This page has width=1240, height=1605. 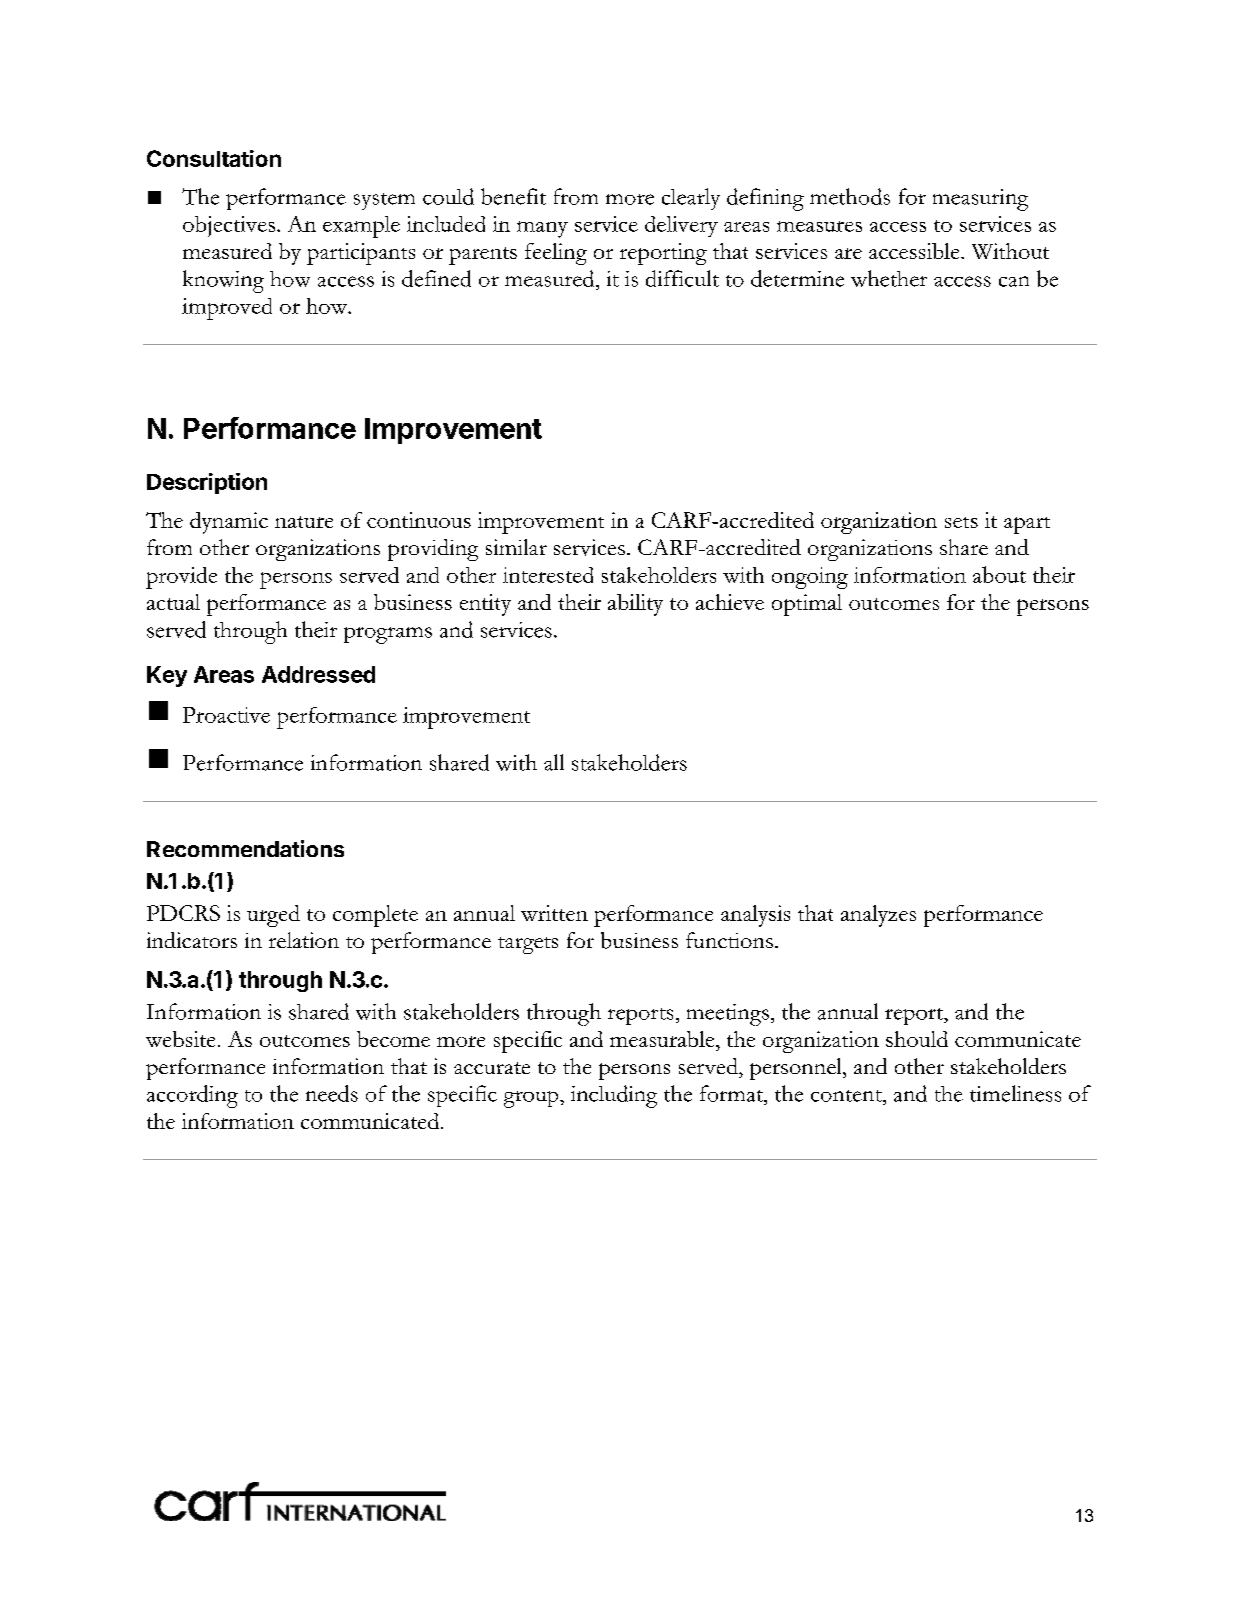 What do you see at coordinates (554, 913) in the page?
I see `written` at bounding box center [554, 913].
